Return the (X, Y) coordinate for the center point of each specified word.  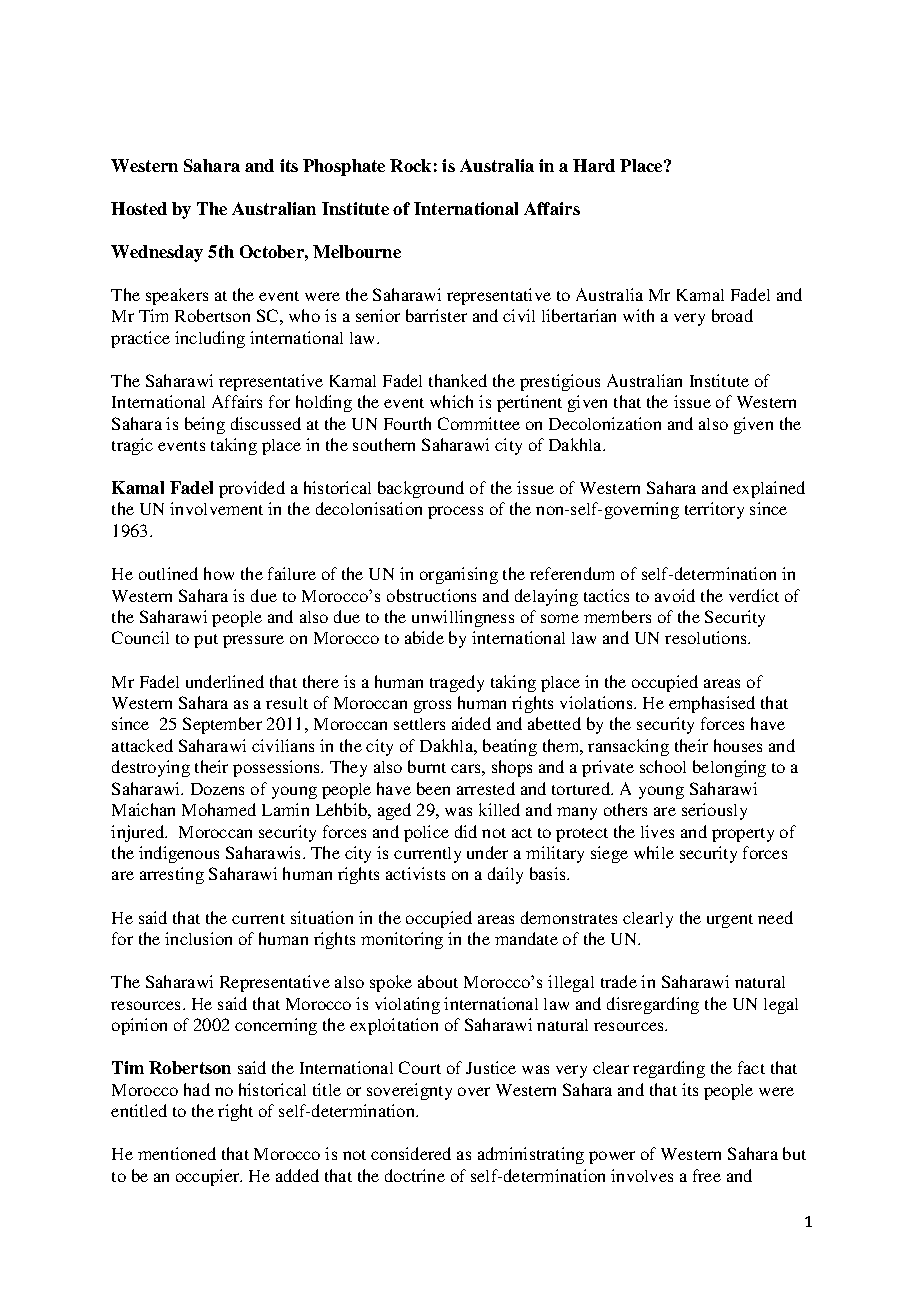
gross (432, 706)
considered (411, 1153)
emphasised (712, 704)
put (206, 641)
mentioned (177, 1153)
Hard (594, 165)
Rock (410, 165)
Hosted (139, 208)
